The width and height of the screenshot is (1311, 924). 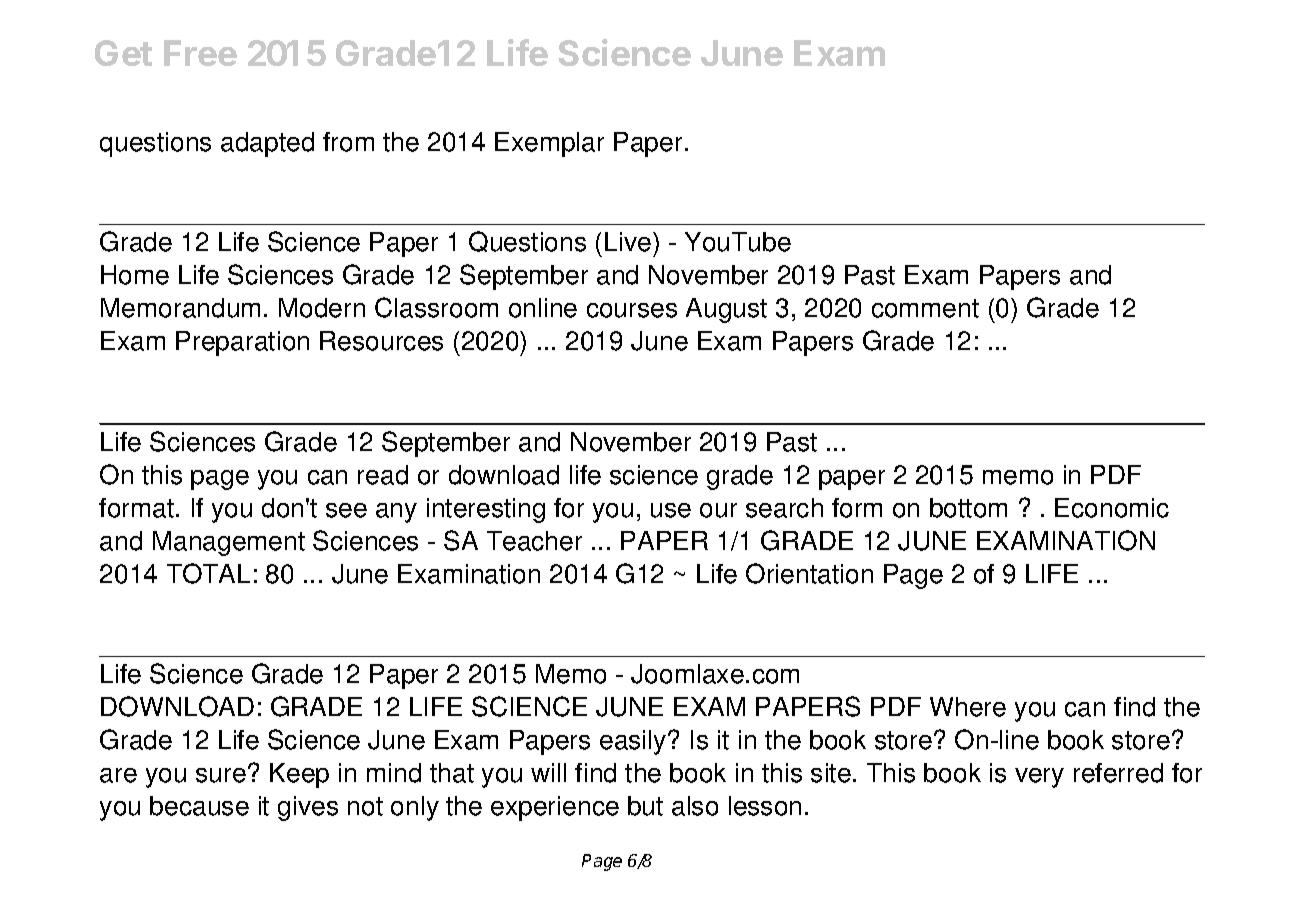 I want to click on Exemplar, so click(x=549, y=144).
